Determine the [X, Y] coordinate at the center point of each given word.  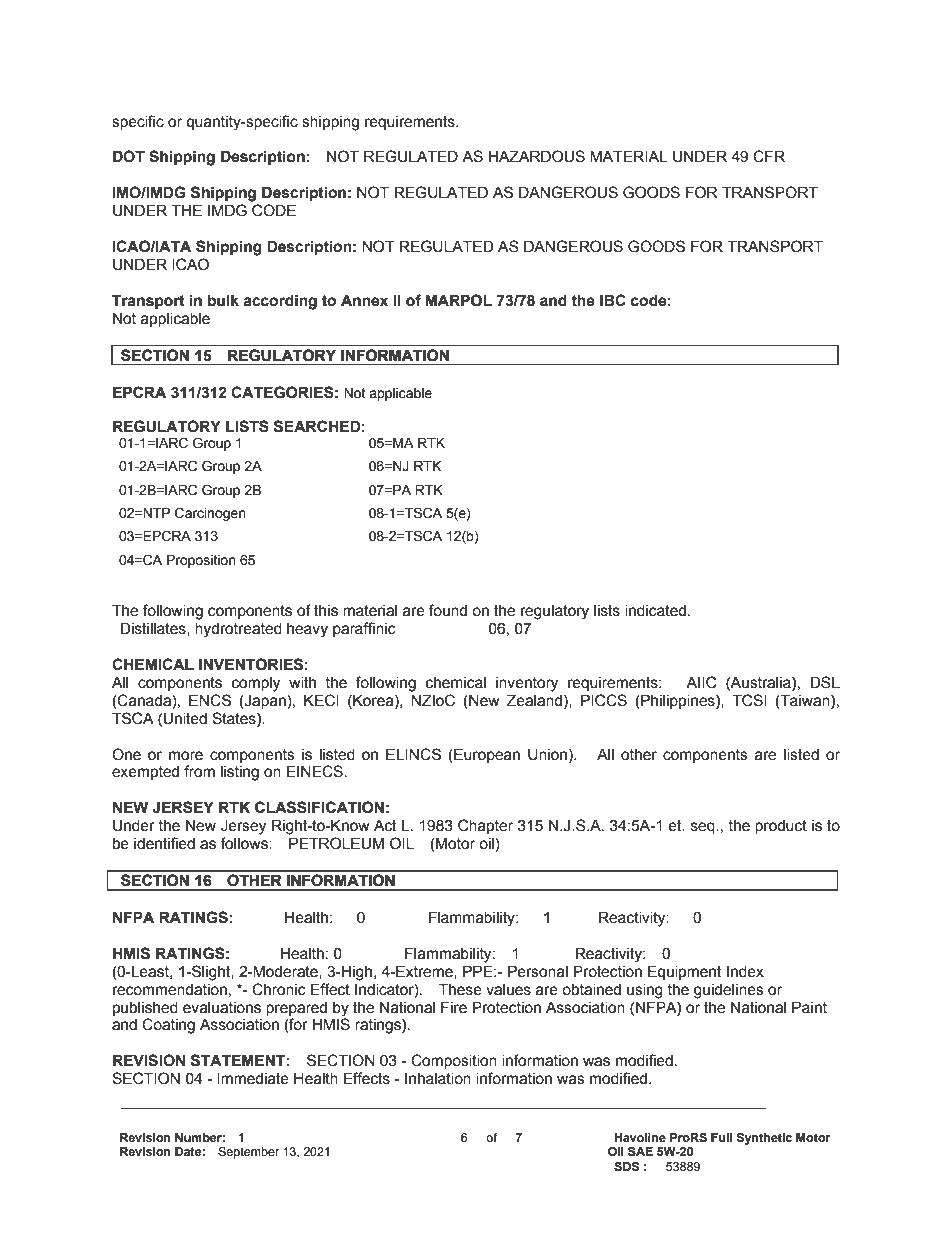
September [249, 1153]
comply [256, 684]
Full [721, 1137]
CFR [769, 156]
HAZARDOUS [536, 156]
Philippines [678, 701]
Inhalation [438, 1079]
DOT [129, 156]
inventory [527, 684]
